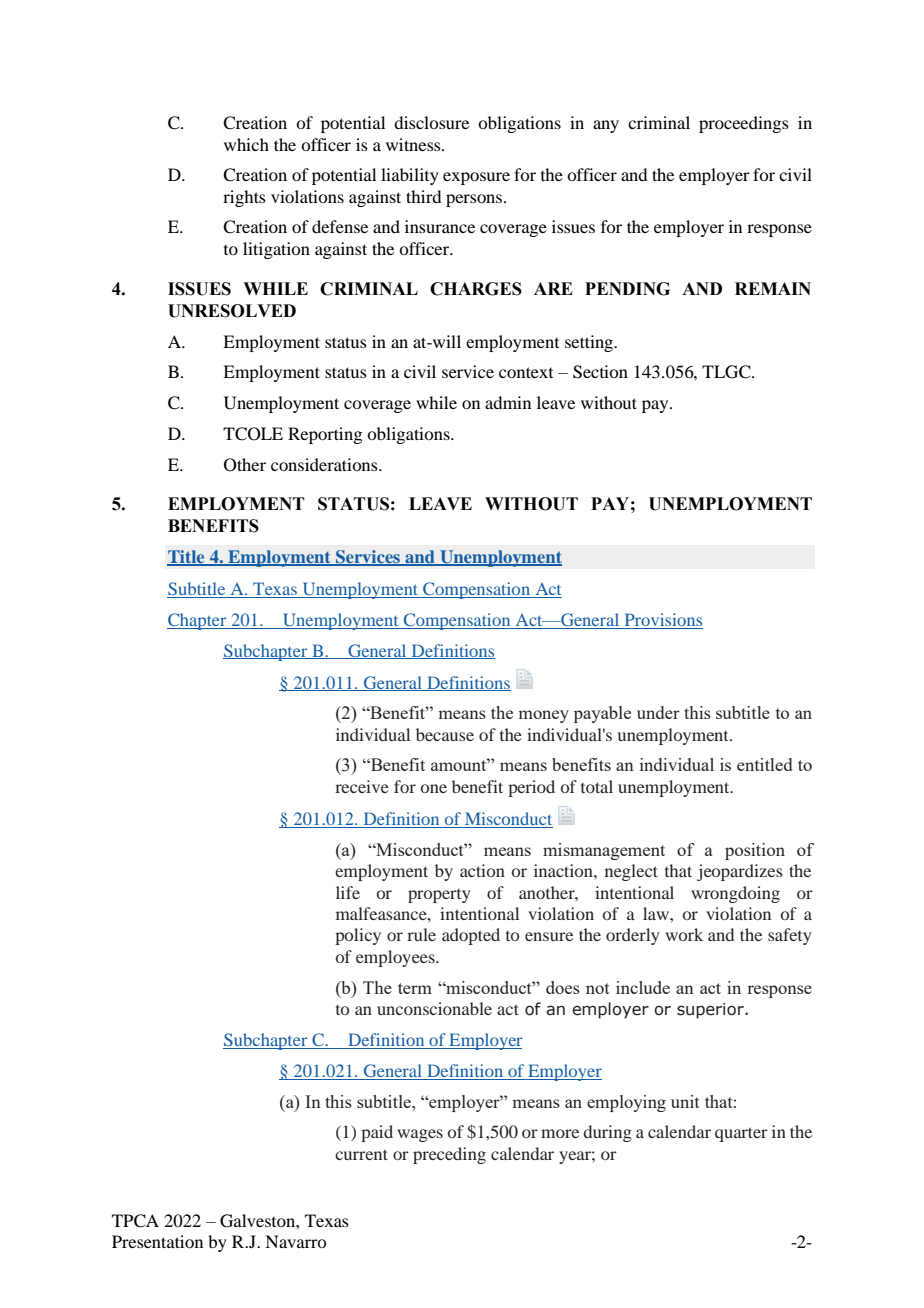  What do you see at coordinates (445, 734) in the screenshot?
I see `because` at bounding box center [445, 734].
